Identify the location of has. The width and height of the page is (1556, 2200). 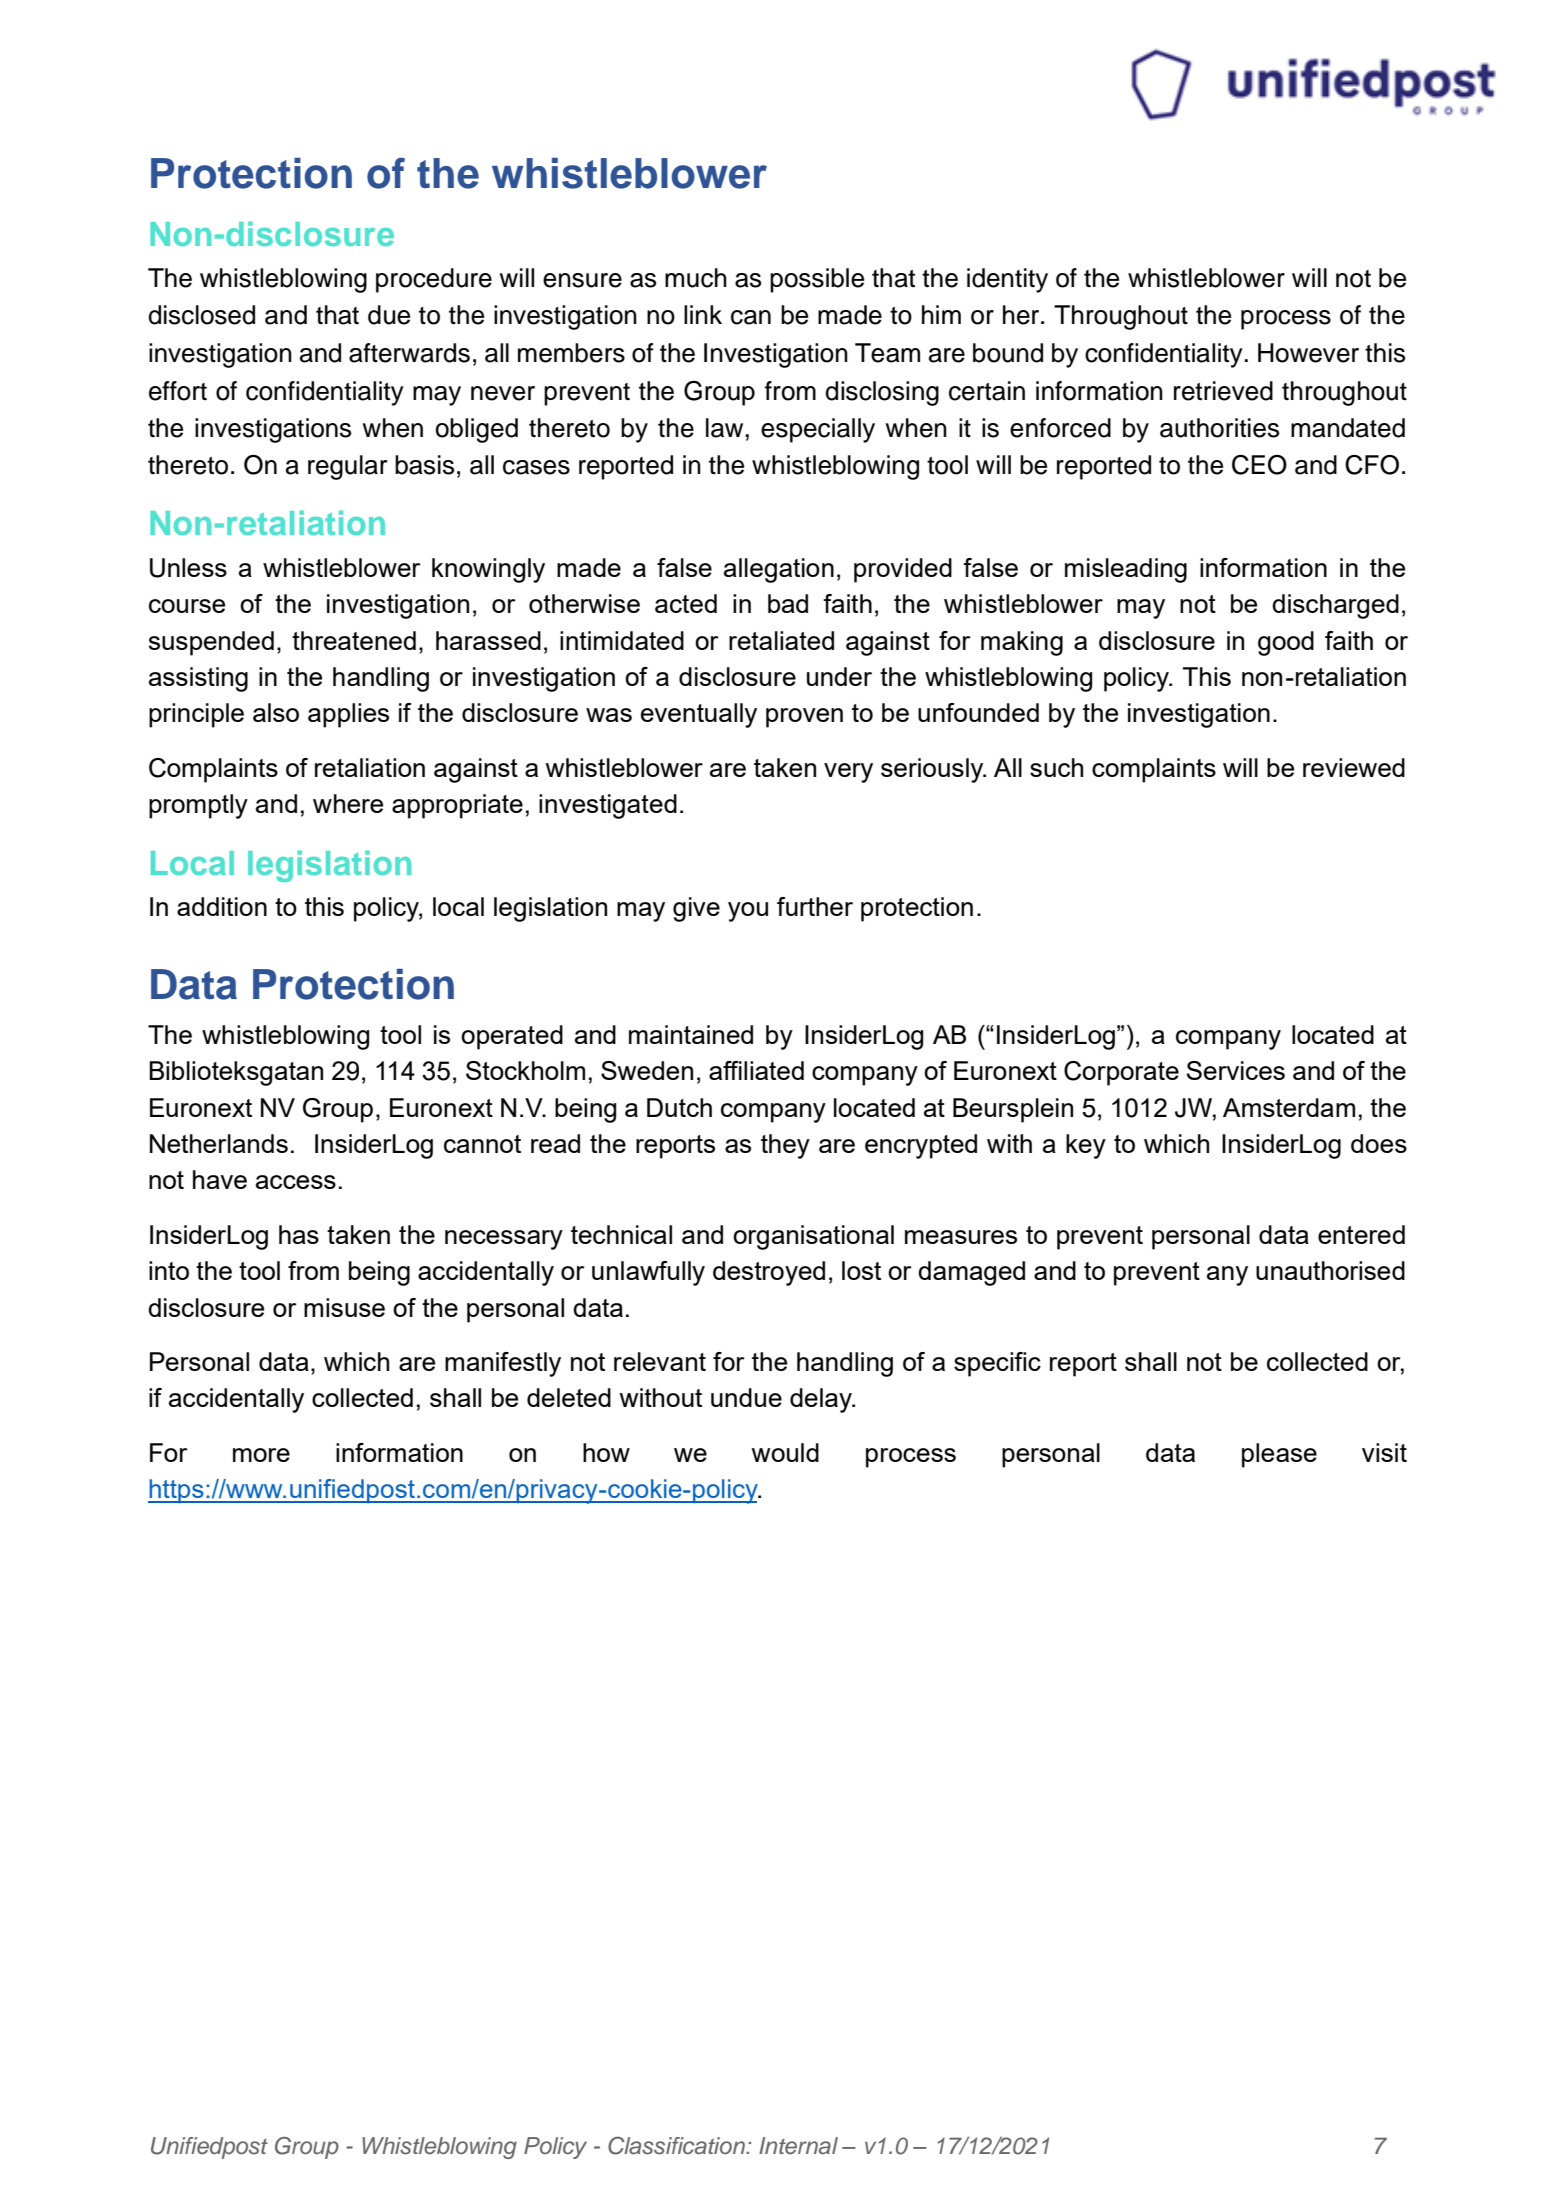
(299, 1234).
